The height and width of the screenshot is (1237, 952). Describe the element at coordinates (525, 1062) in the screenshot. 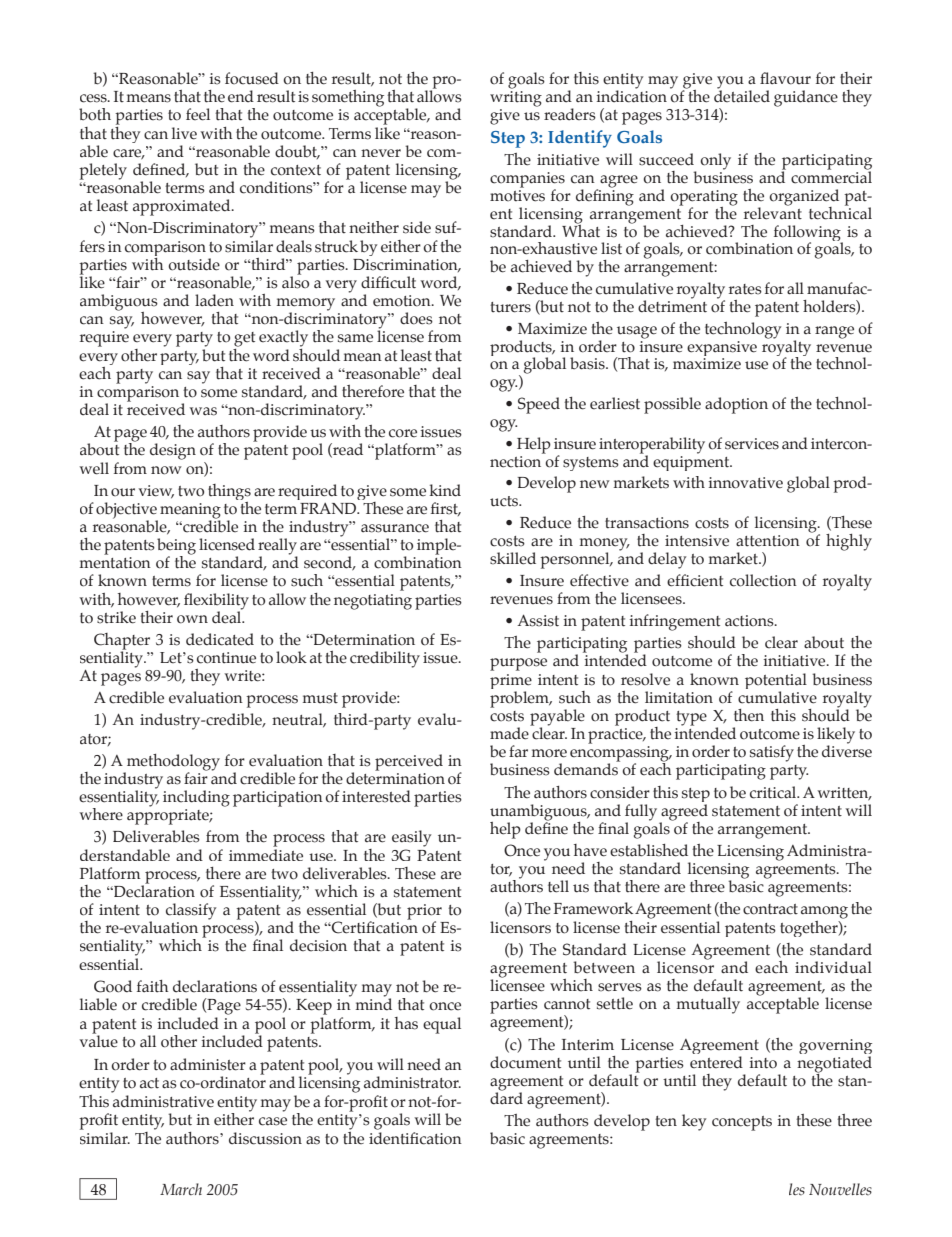

I see `document` at that location.
